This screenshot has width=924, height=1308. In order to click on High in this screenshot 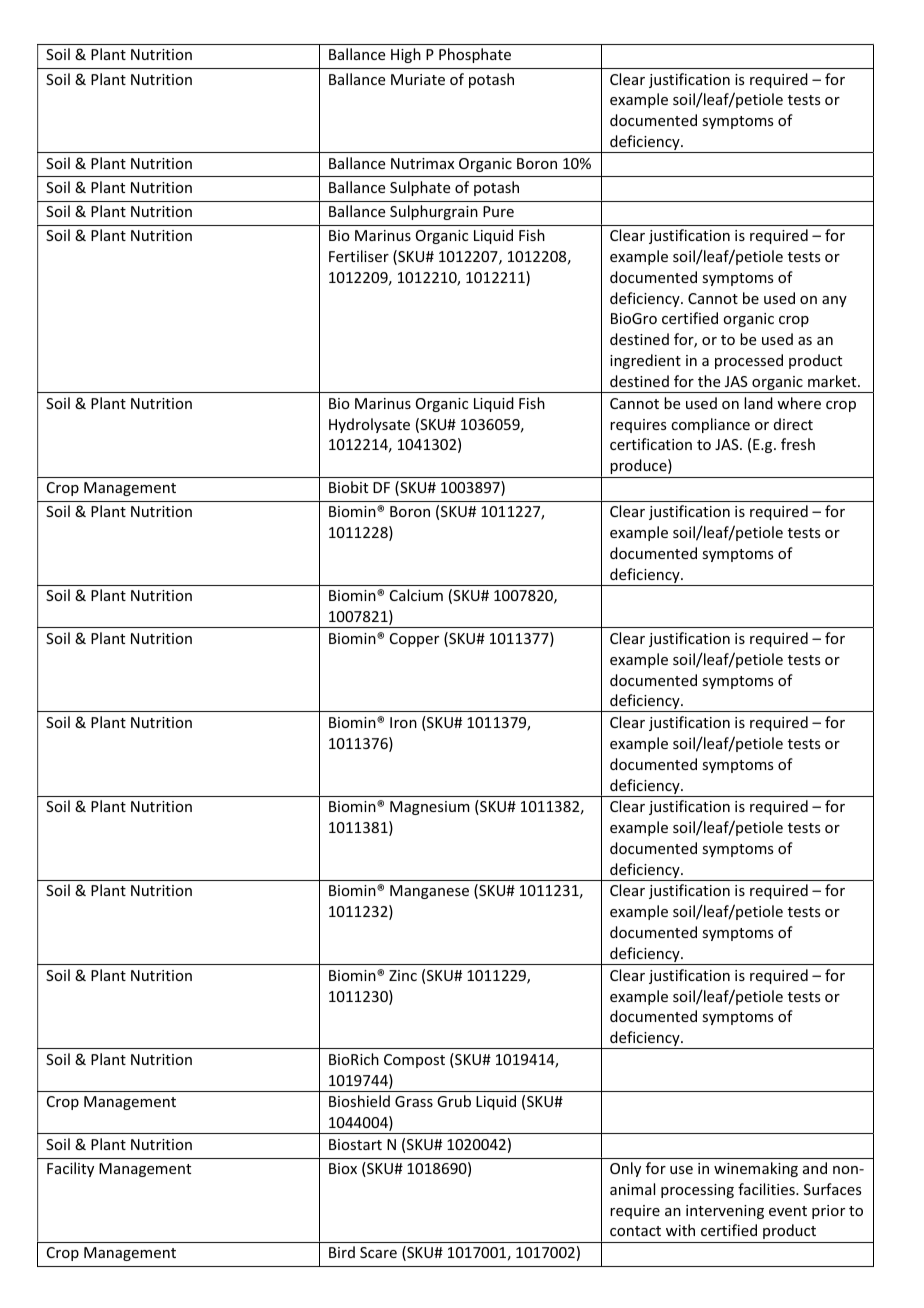, I will do `click(406, 55)`.
